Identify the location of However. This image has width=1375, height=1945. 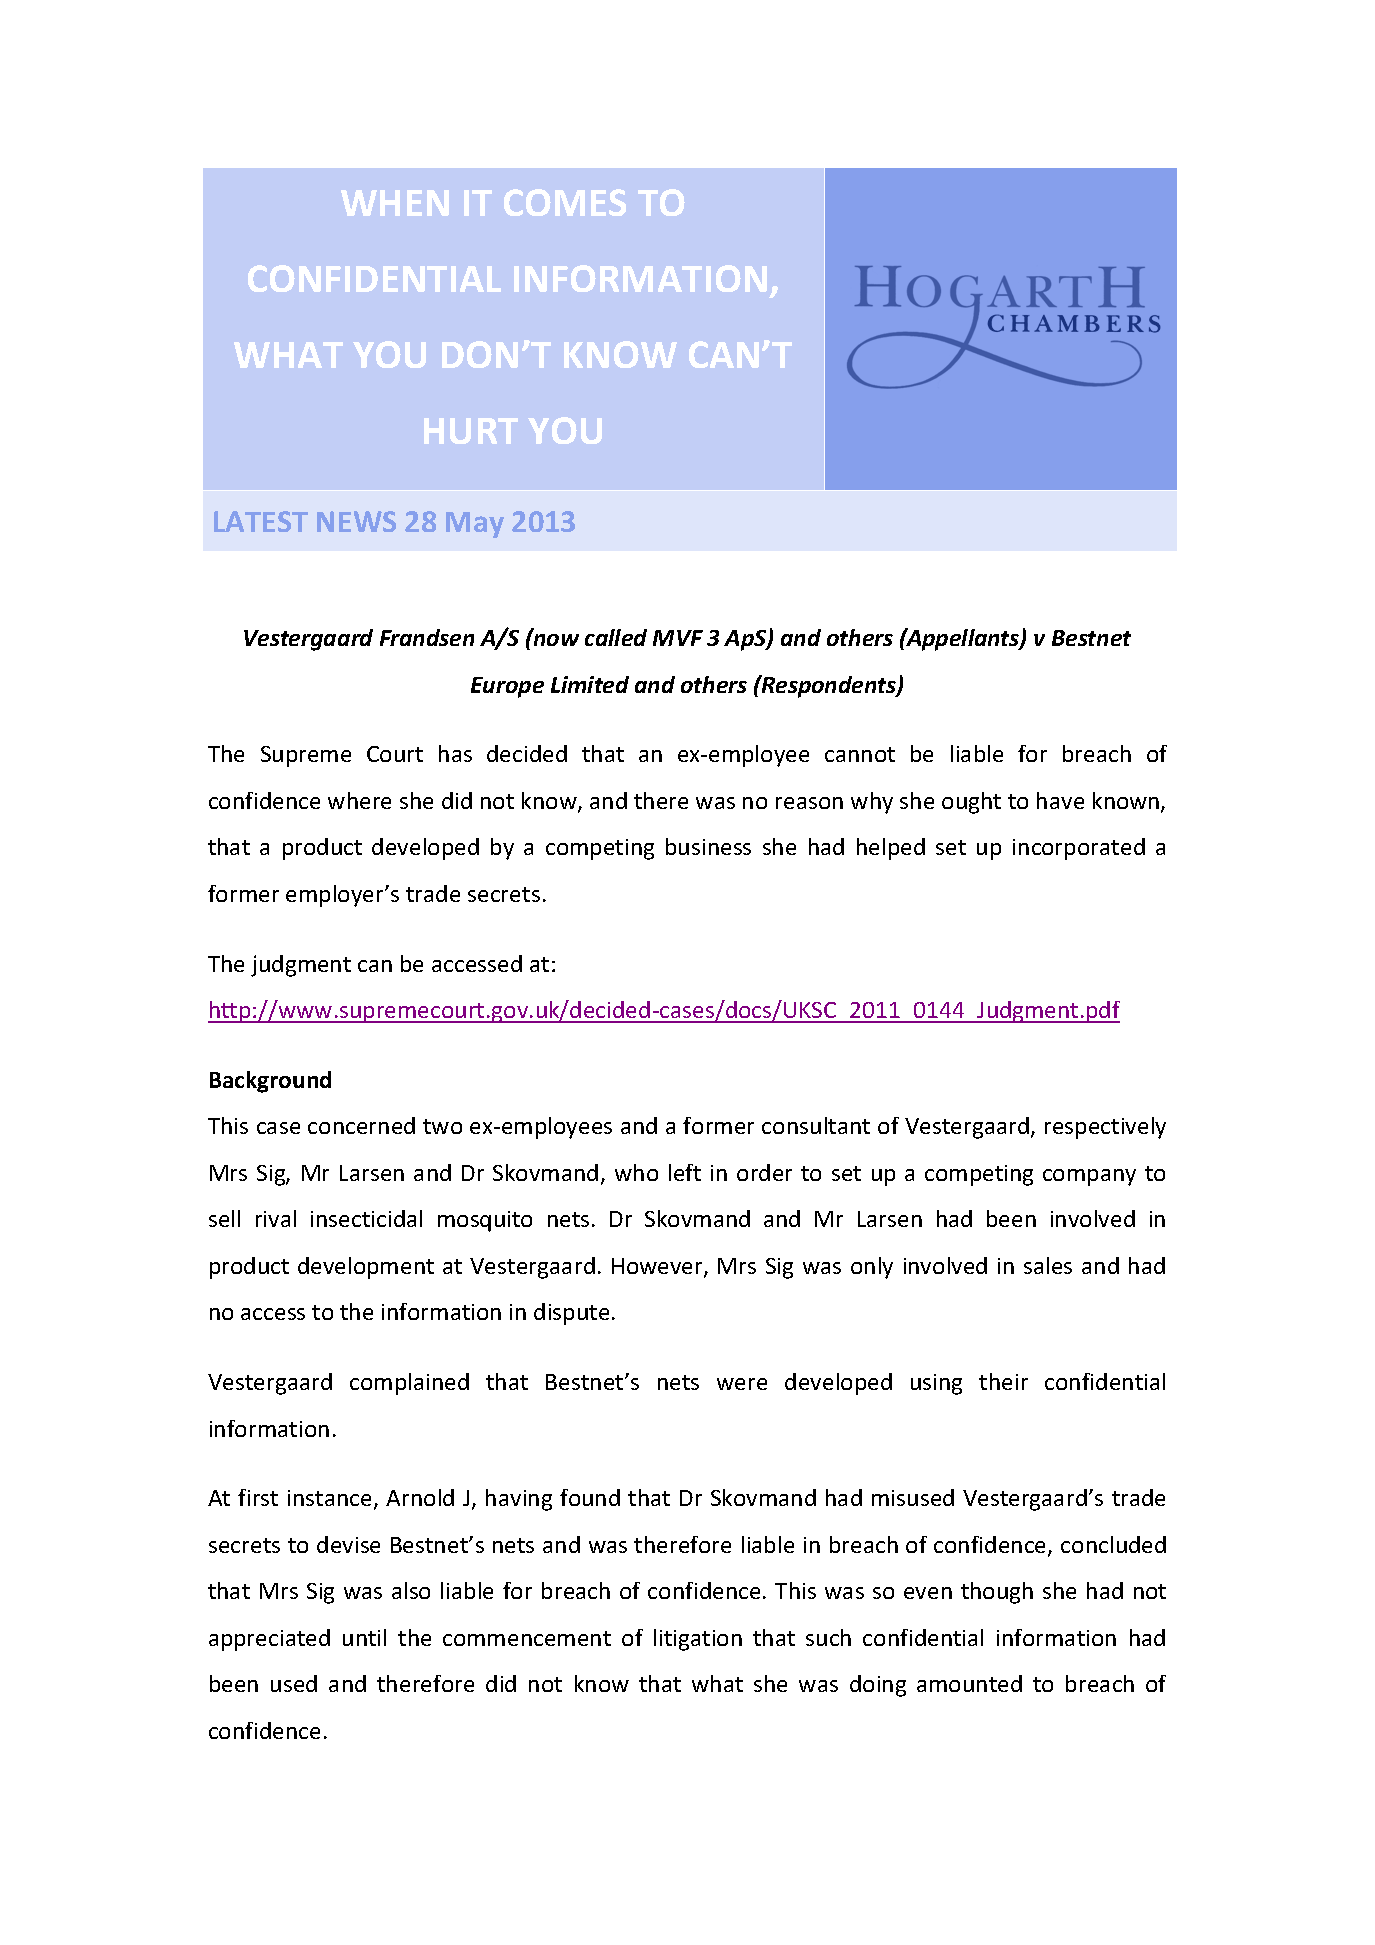
(658, 1267).
